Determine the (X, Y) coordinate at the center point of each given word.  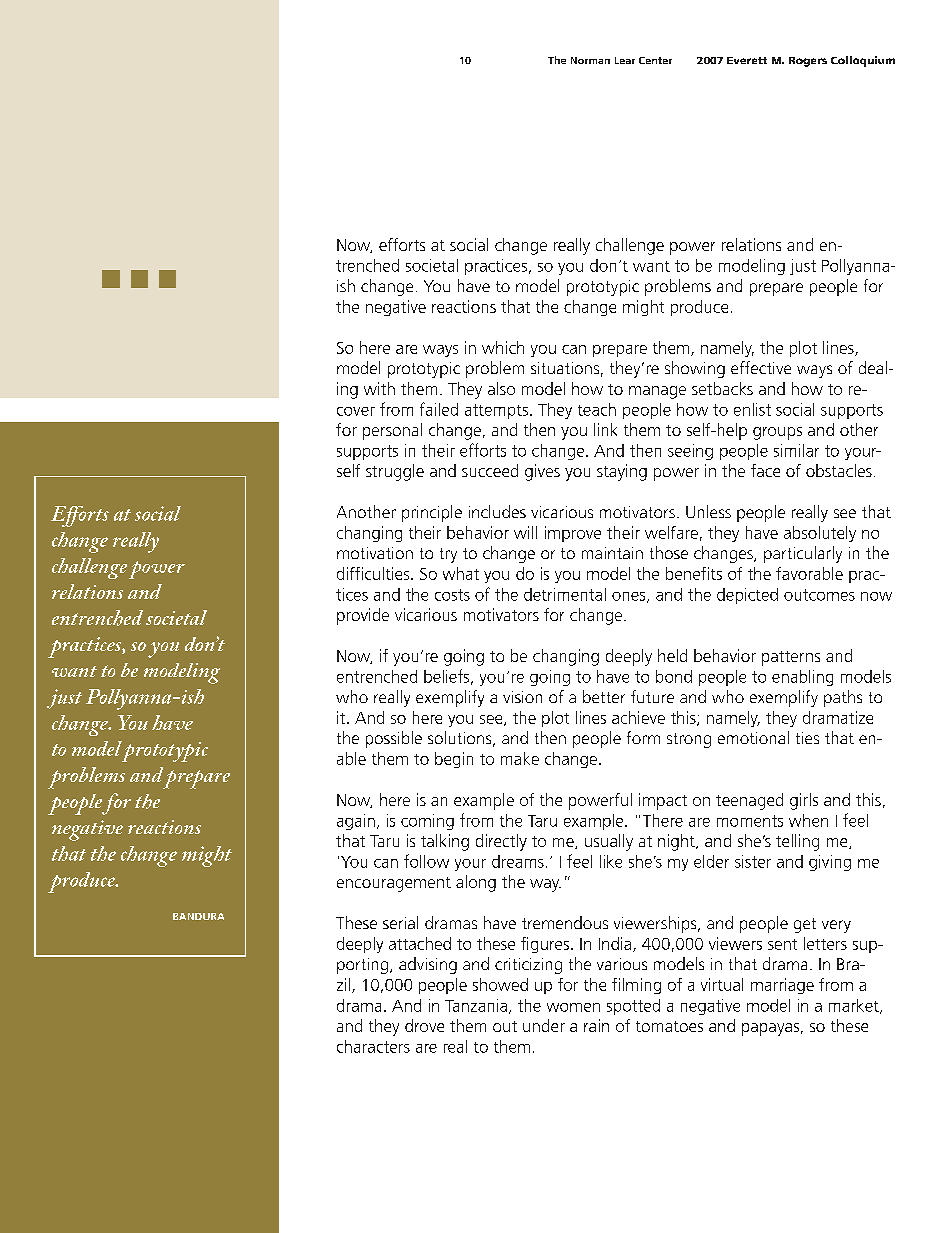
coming (427, 822)
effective (761, 367)
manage (657, 392)
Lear (625, 60)
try (448, 555)
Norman (590, 60)
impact (663, 801)
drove (424, 1025)
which (503, 347)
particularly (803, 554)
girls (804, 801)
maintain (612, 553)
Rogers (808, 62)
